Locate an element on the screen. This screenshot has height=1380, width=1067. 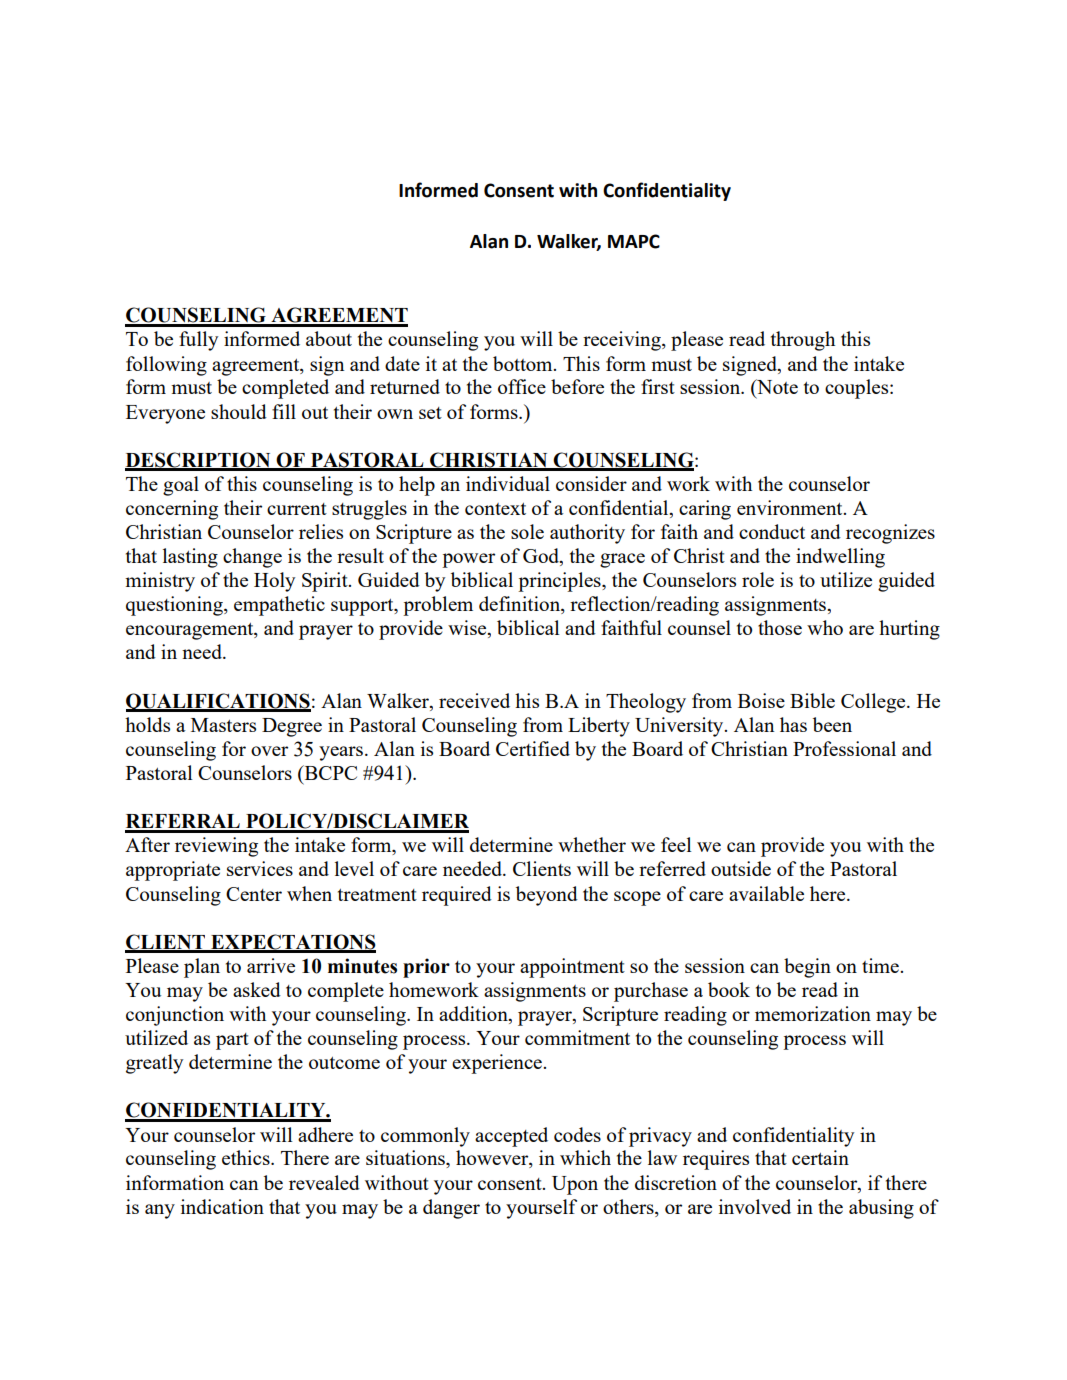
Professional is located at coordinates (844, 748).
